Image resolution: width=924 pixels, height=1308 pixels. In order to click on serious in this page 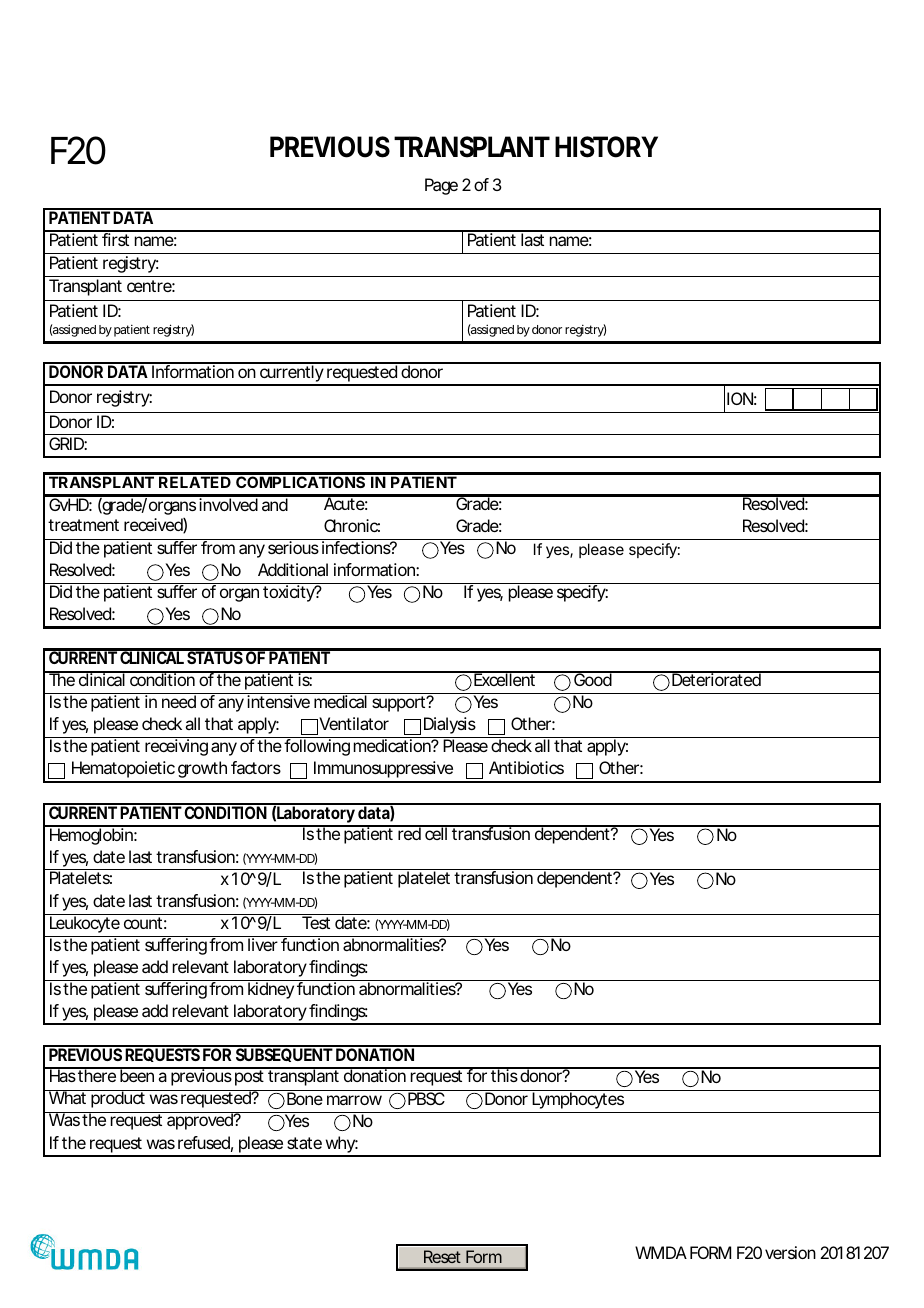, I will do `click(293, 547)`.
